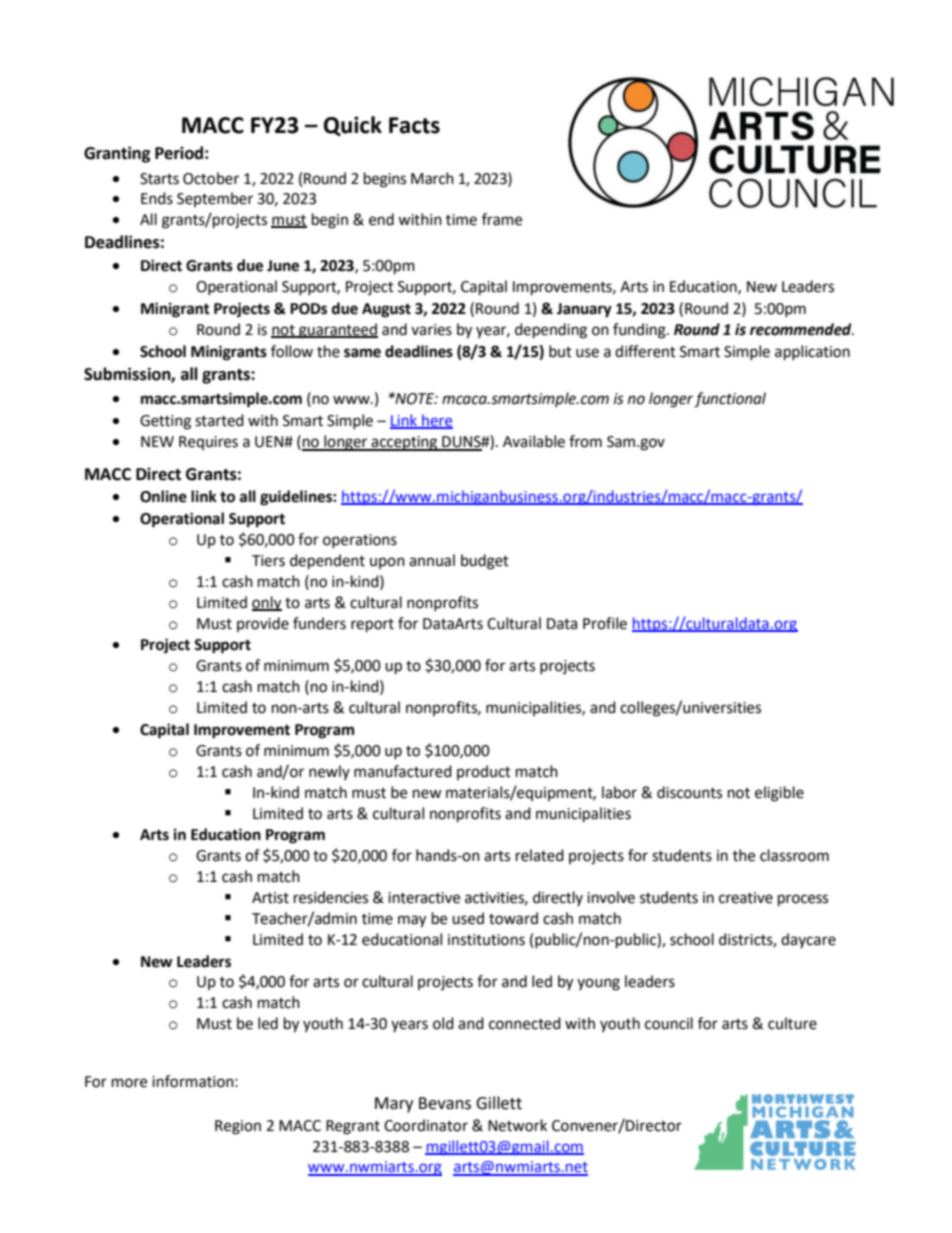 This page has width=952, height=1233. Describe the element at coordinates (502, 219) in the page. I see `frame` at that location.
